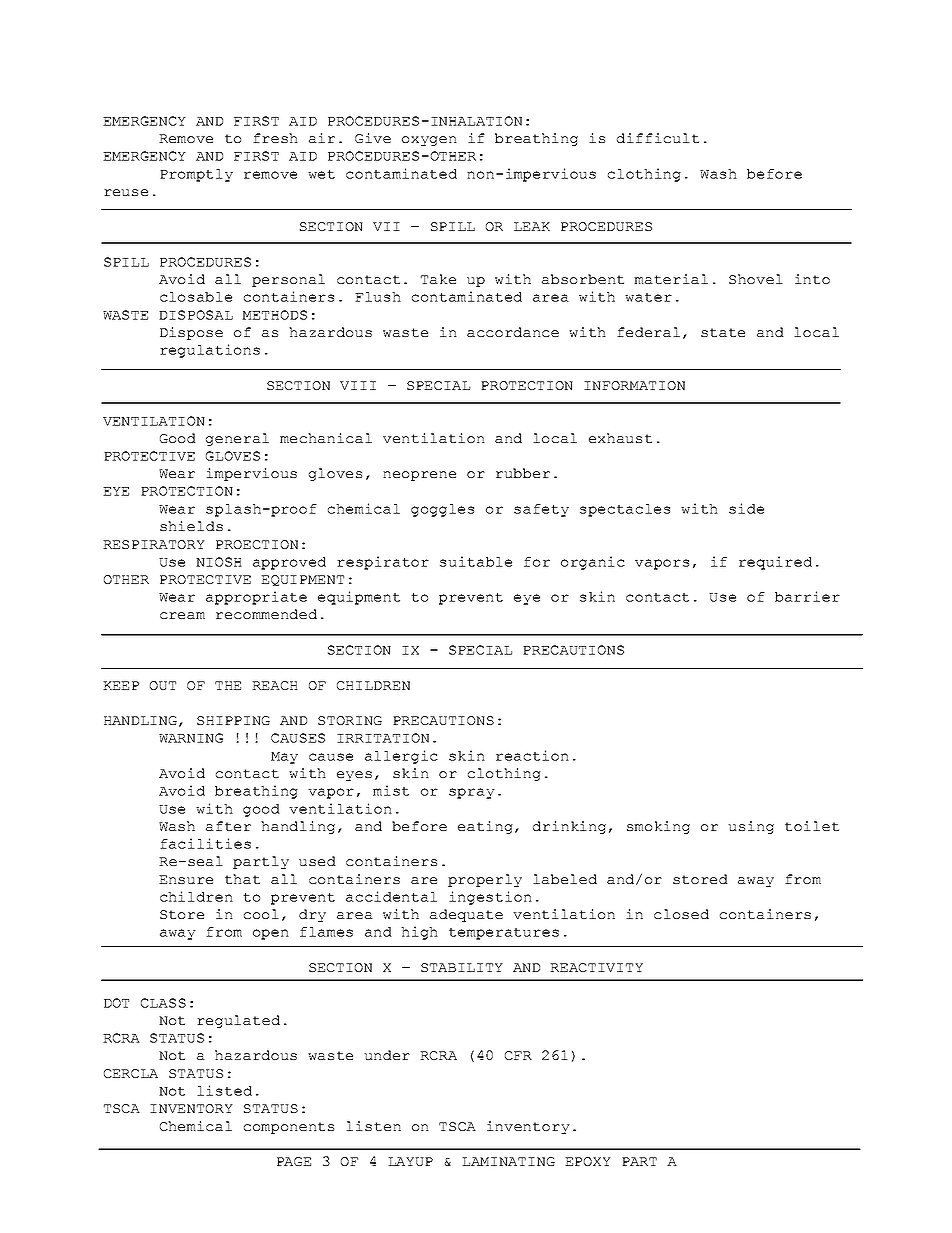 The width and height of the image is (952, 1233). I want to click on barrier, so click(807, 596).
